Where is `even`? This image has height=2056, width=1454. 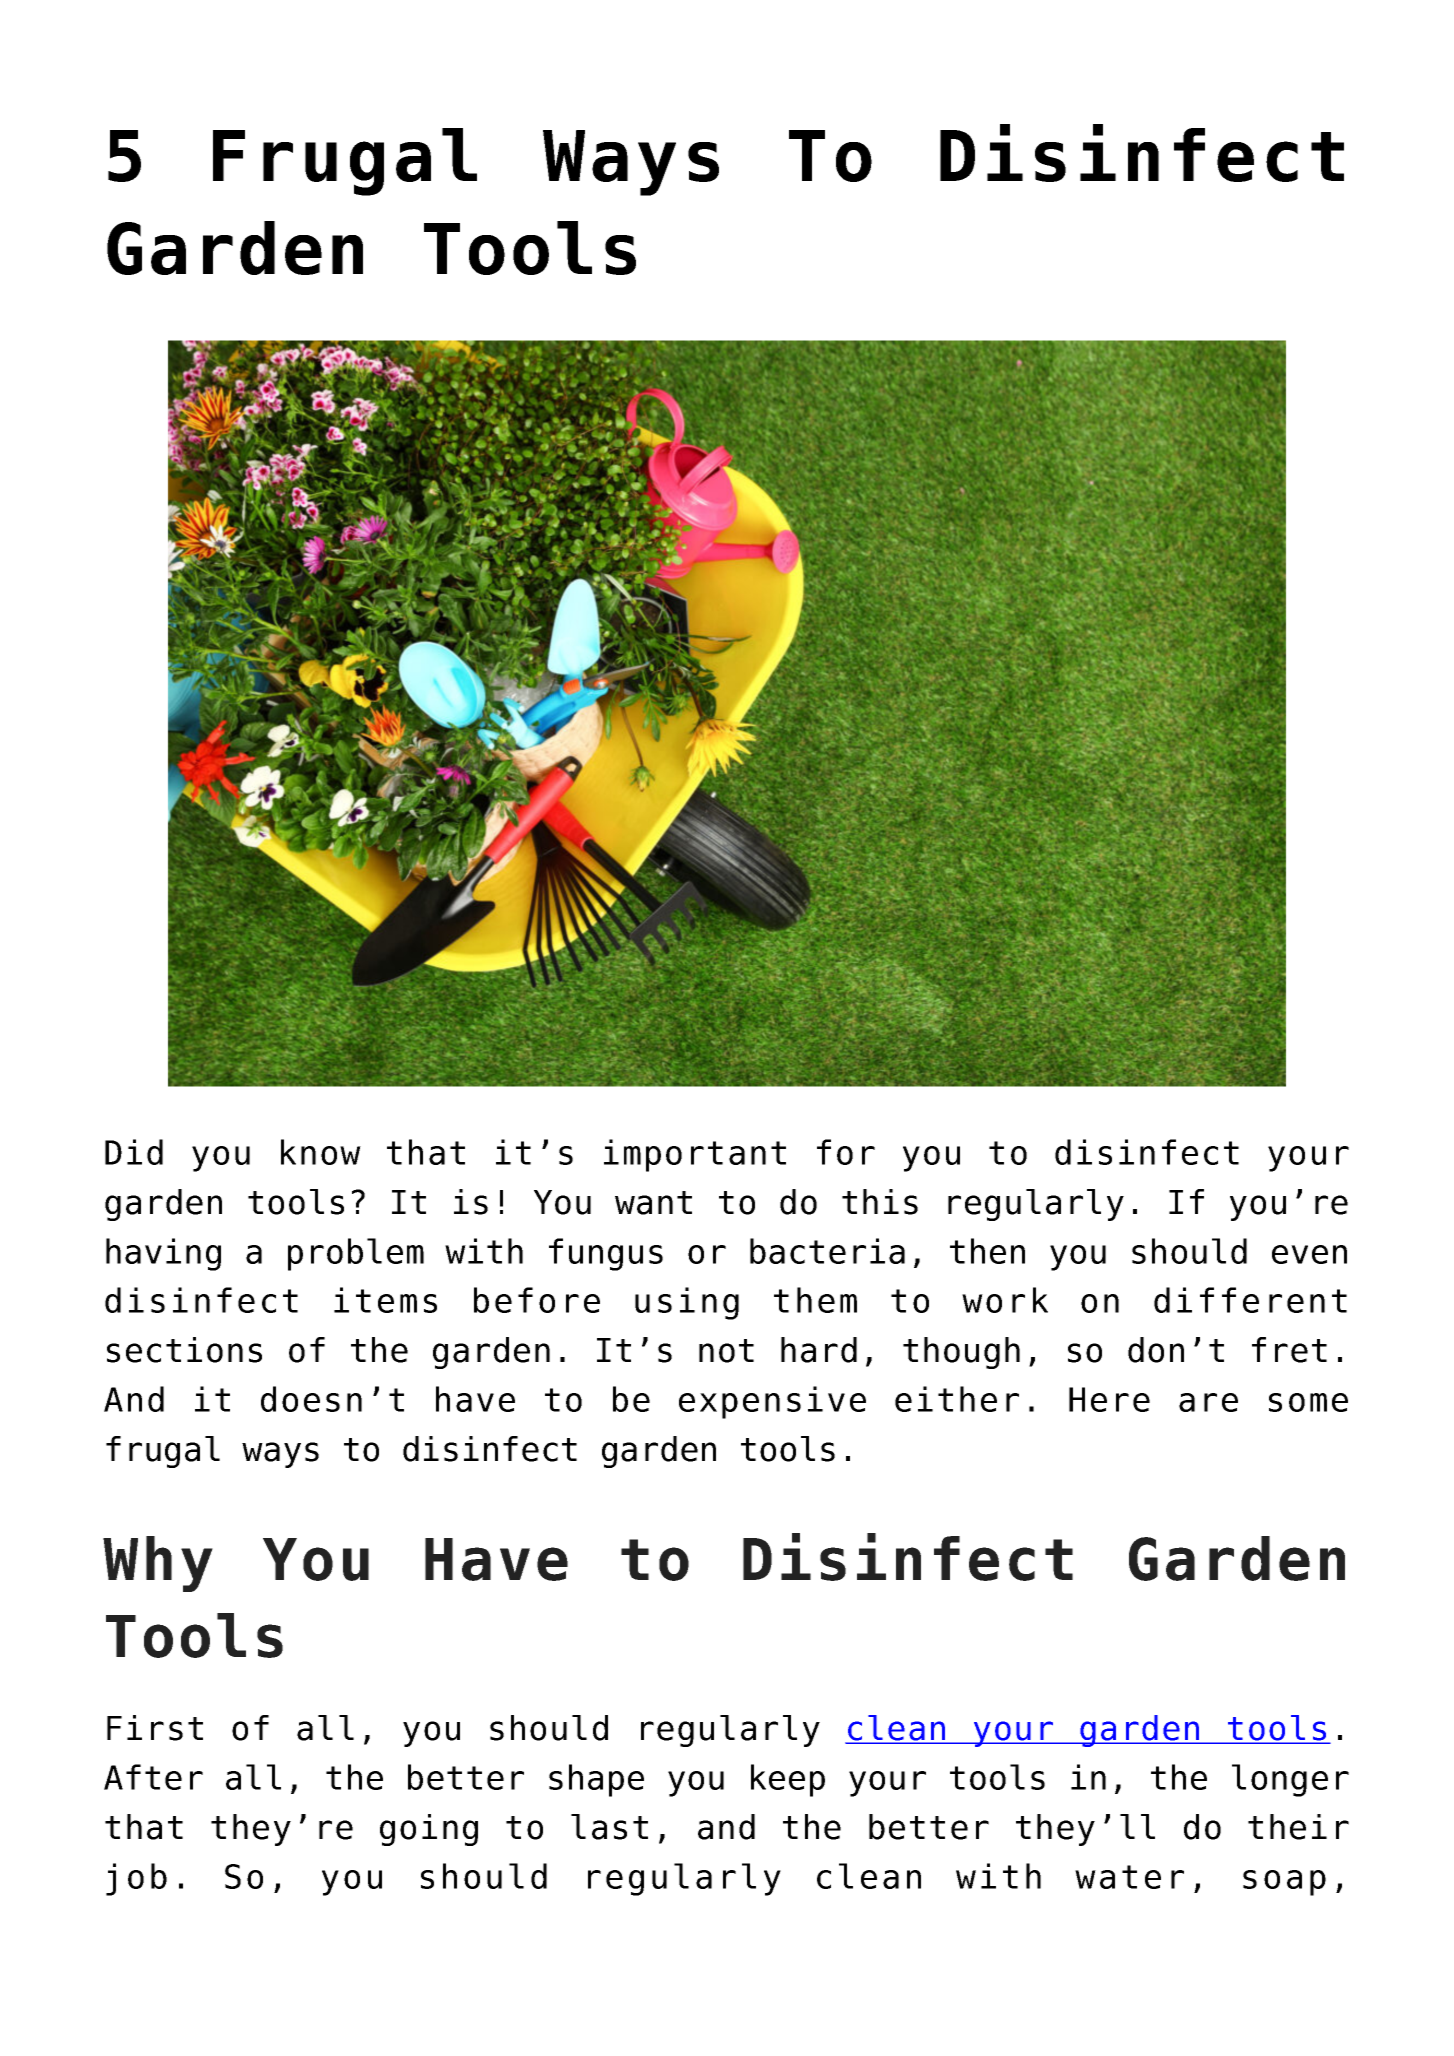 even is located at coordinates (1309, 1254).
